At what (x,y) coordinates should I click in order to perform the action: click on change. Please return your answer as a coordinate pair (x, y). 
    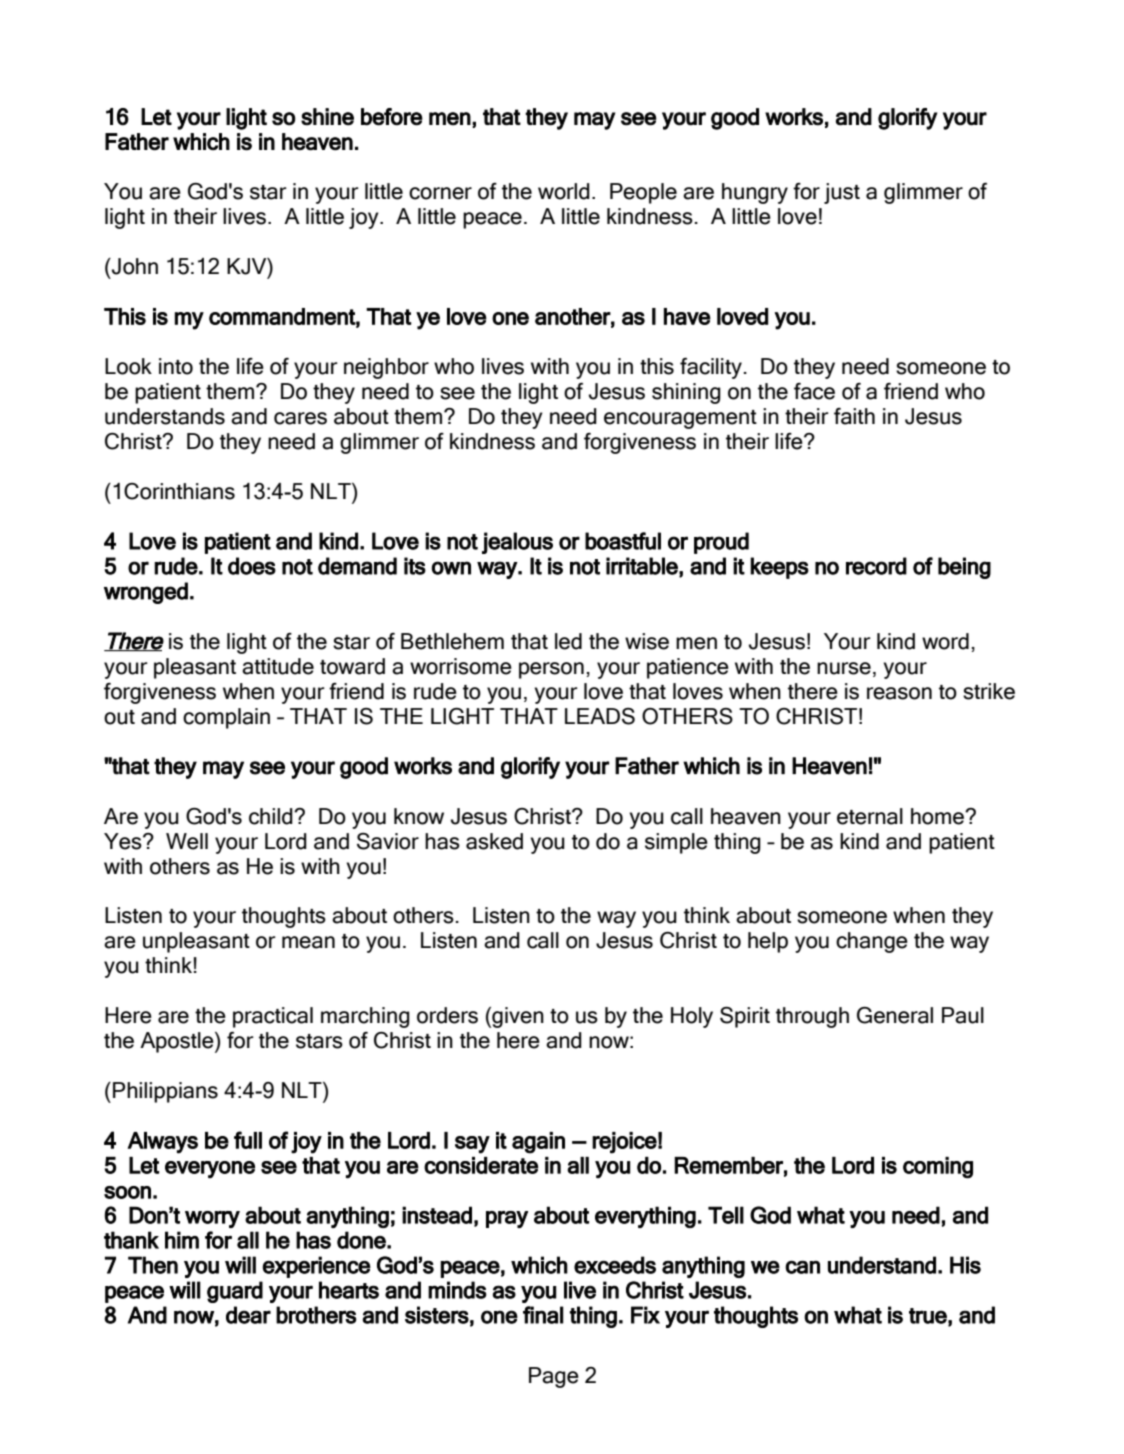
    Looking at the image, I should click on (872, 942).
